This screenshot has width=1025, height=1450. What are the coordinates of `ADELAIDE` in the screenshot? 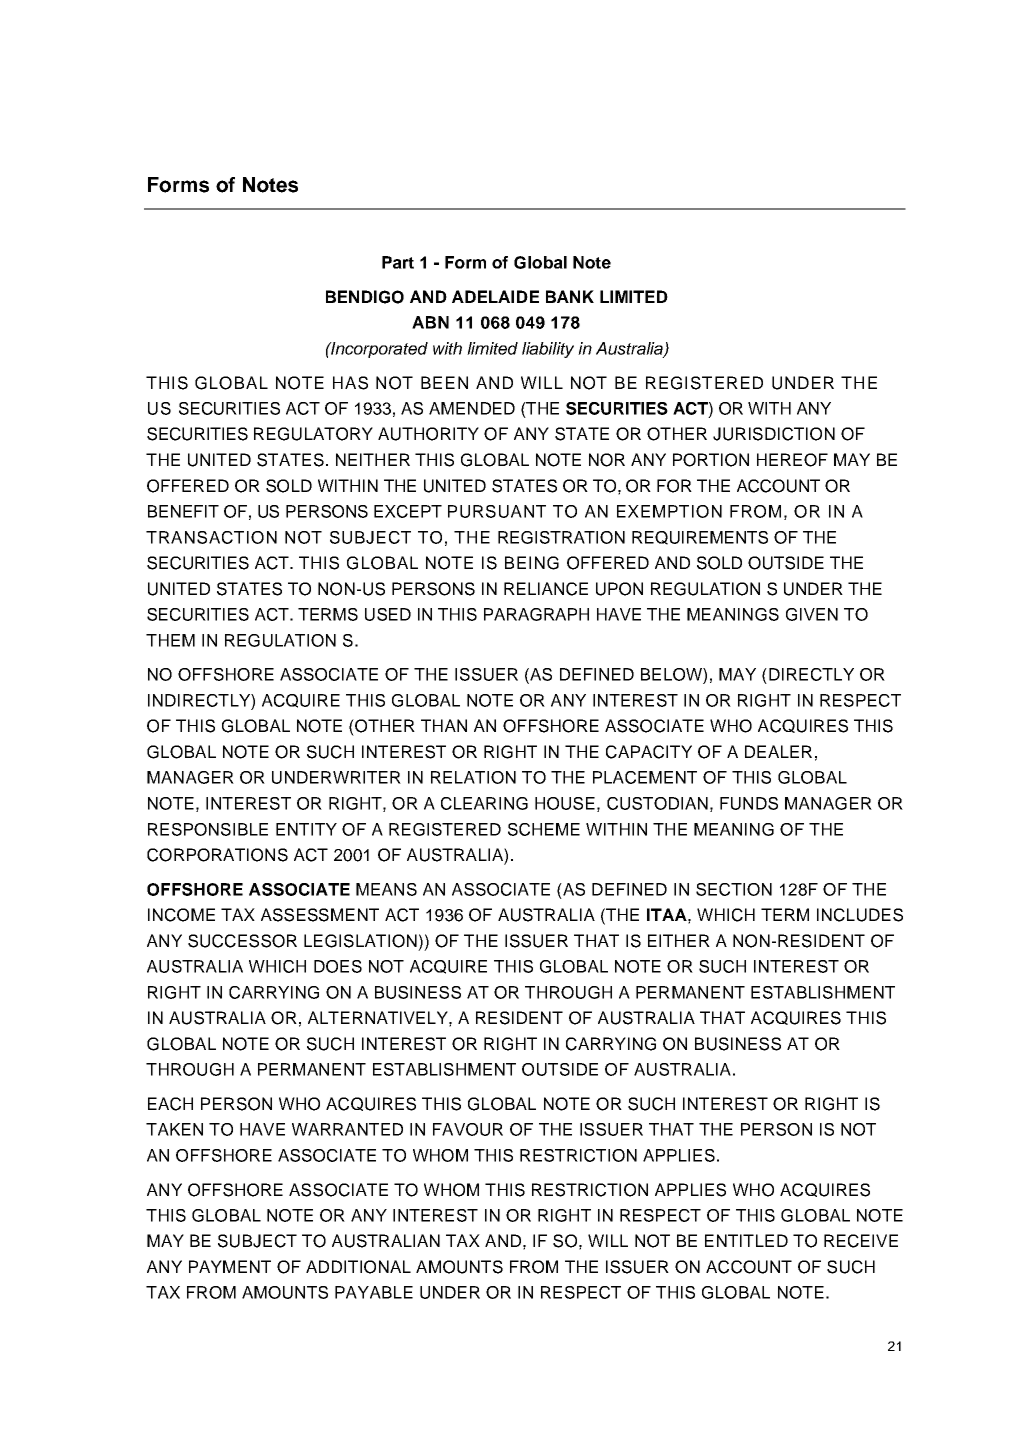 It's located at (495, 296).
